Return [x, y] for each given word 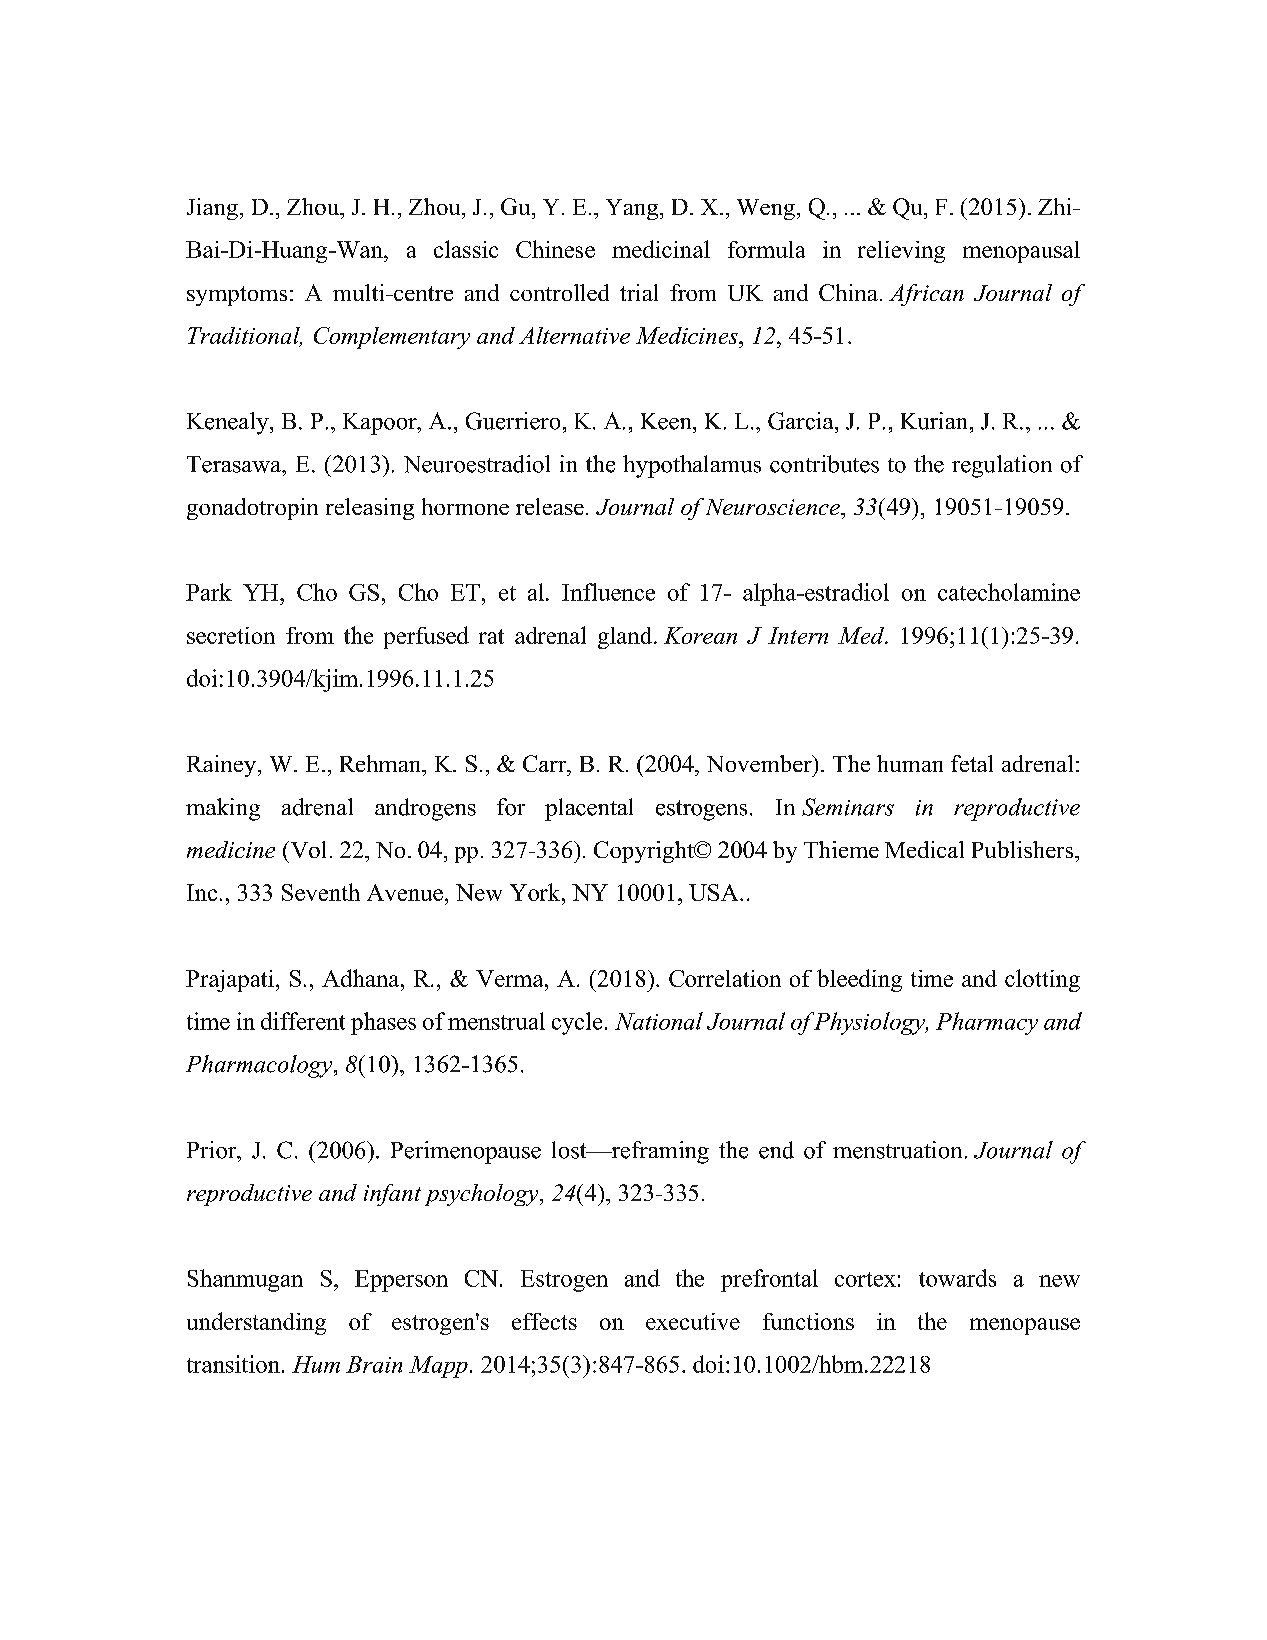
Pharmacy [987, 1023]
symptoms [237, 296]
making [223, 809]
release [550, 506]
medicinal [661, 249]
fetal [972, 763]
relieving [901, 252]
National [659, 1021]
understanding [256, 1323]
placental [589, 809]
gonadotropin [252, 509]
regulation [1002, 466]
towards [957, 1278]
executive [693, 1321]
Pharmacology [260, 1066]
